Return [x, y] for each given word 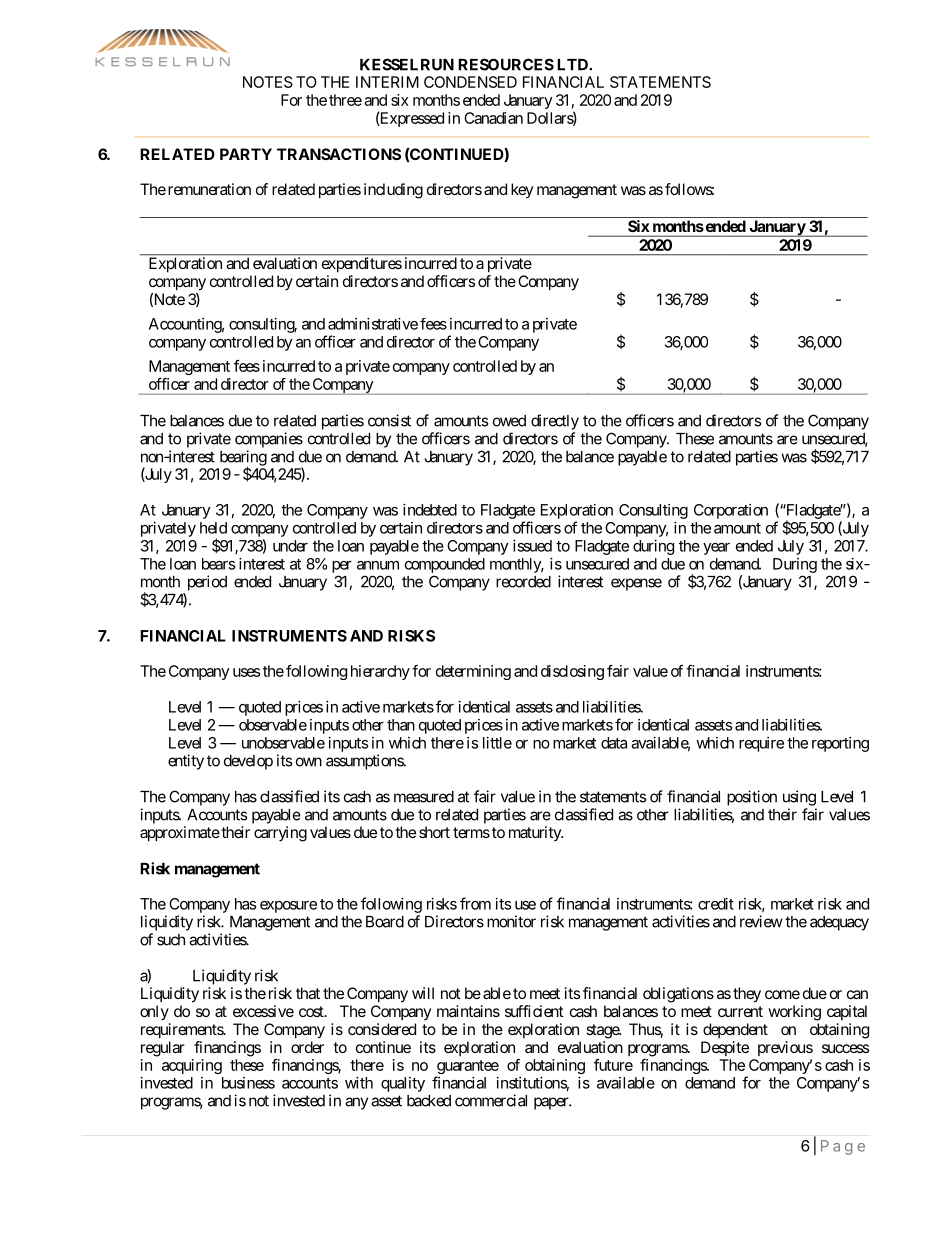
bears [218, 564]
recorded [523, 582]
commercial [491, 1100]
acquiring [192, 1066]
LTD [573, 65]
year [716, 549]
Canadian [493, 118]
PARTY [246, 154]
